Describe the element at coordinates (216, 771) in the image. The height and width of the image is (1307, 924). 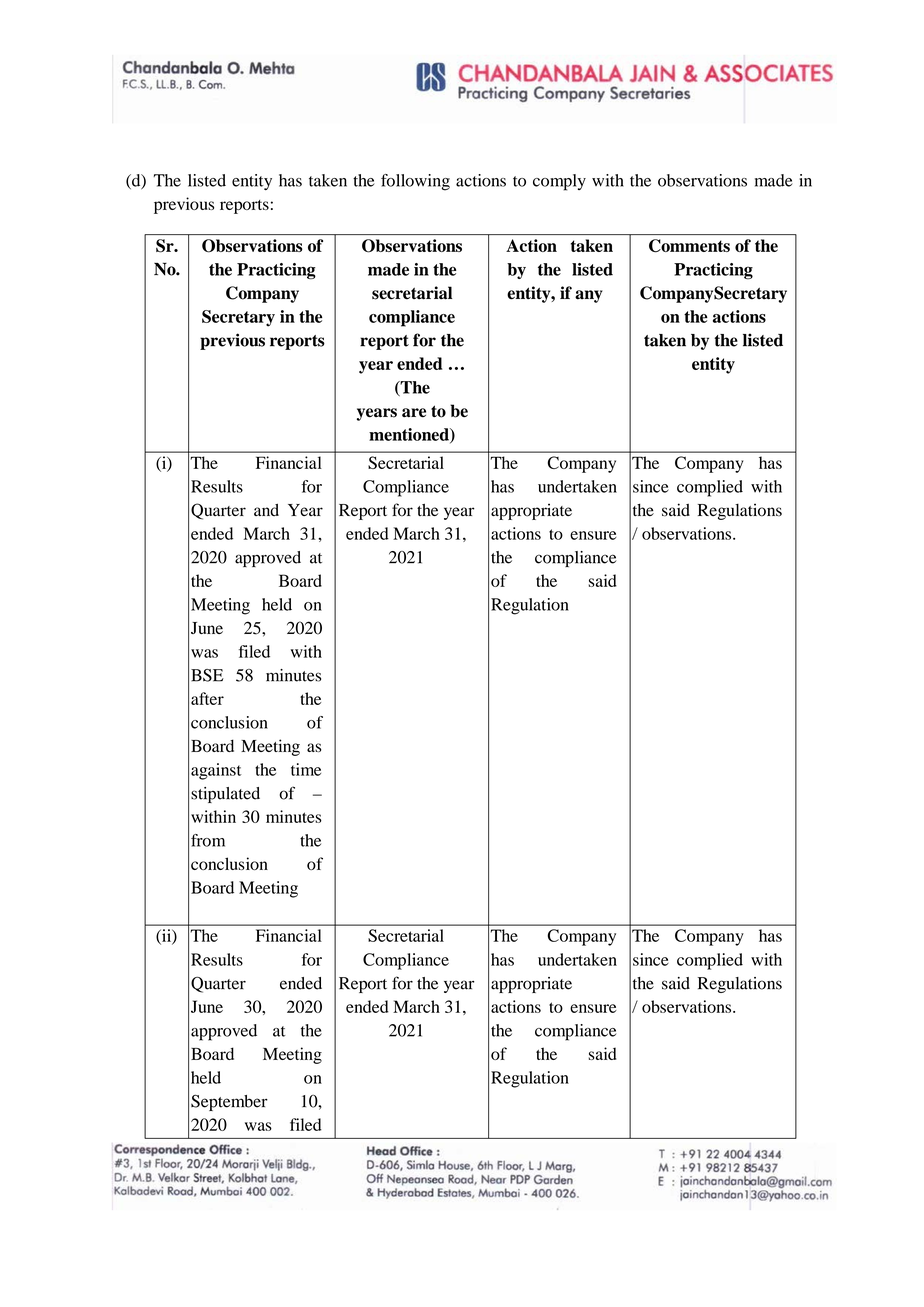
I see `against` at that location.
